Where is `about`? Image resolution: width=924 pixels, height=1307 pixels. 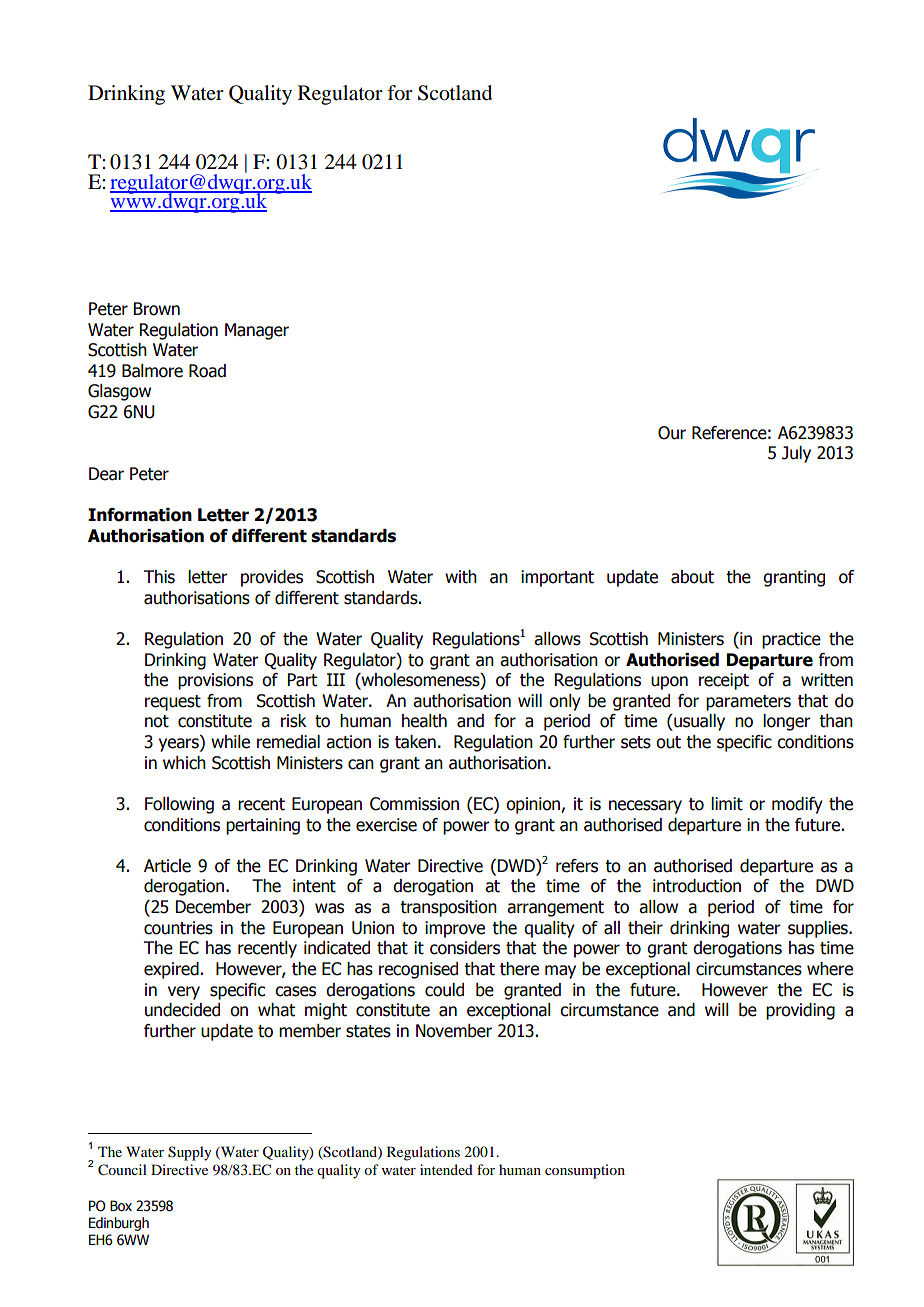 about is located at coordinates (692, 577).
